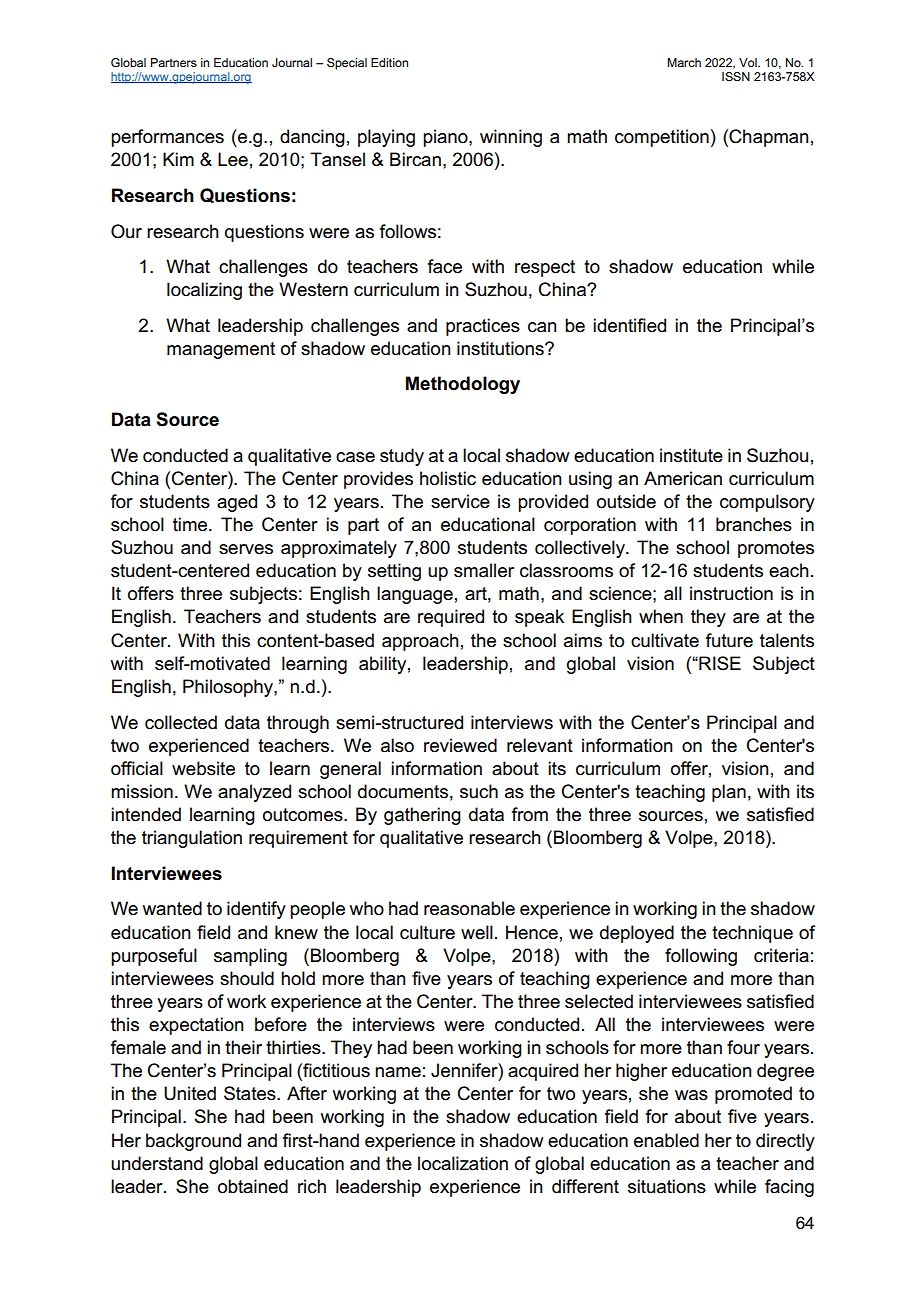  What do you see at coordinates (463, 385) in the screenshot?
I see `Methodology` at bounding box center [463, 385].
